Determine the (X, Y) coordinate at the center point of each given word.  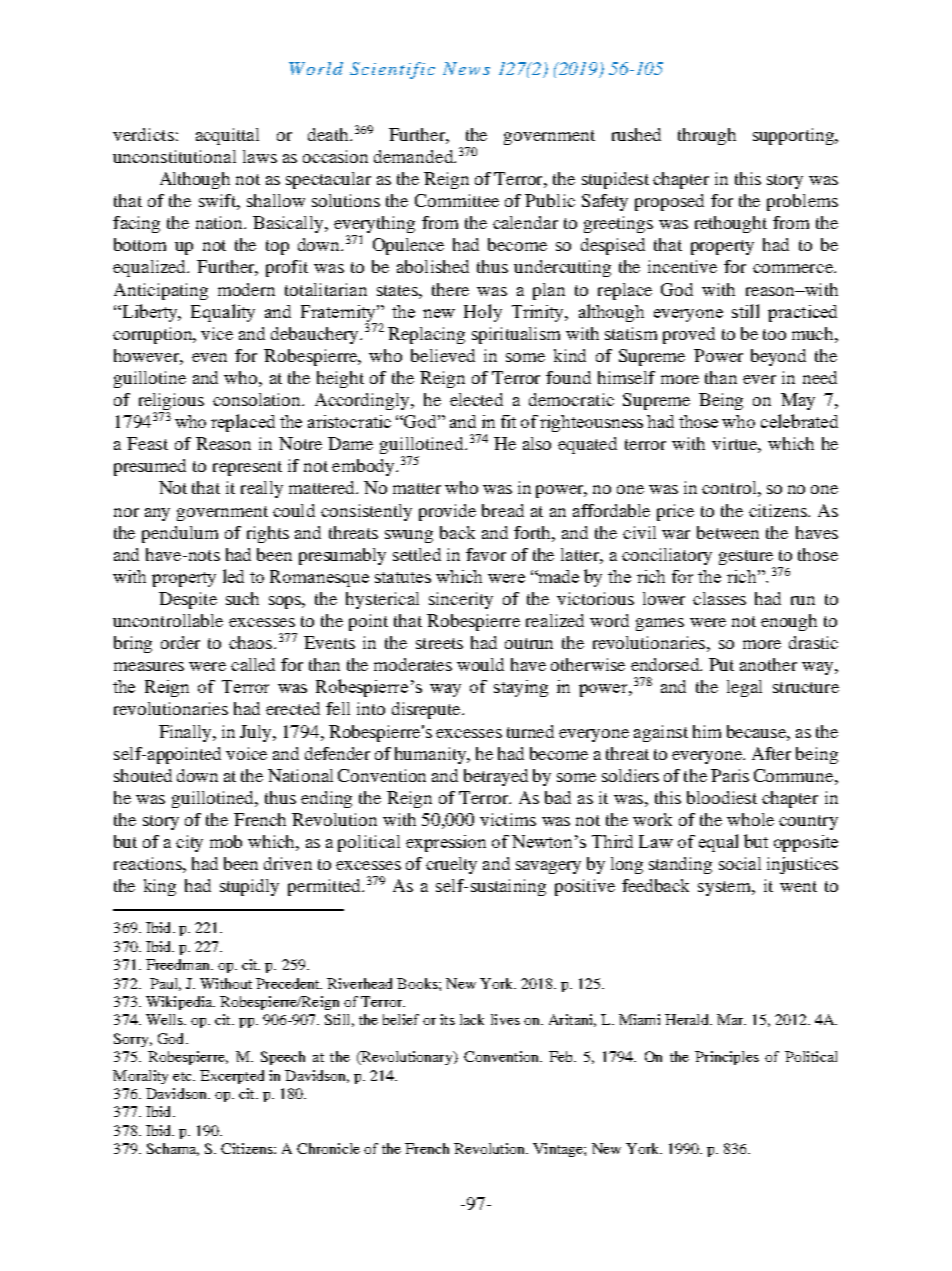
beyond (778, 357)
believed (443, 355)
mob (226, 841)
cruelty (451, 865)
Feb (562, 1056)
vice (217, 333)
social (740, 863)
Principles (727, 1058)
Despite (188, 600)
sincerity (461, 600)
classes (719, 598)
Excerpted (232, 1077)
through (707, 136)
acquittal (227, 136)
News (466, 68)
